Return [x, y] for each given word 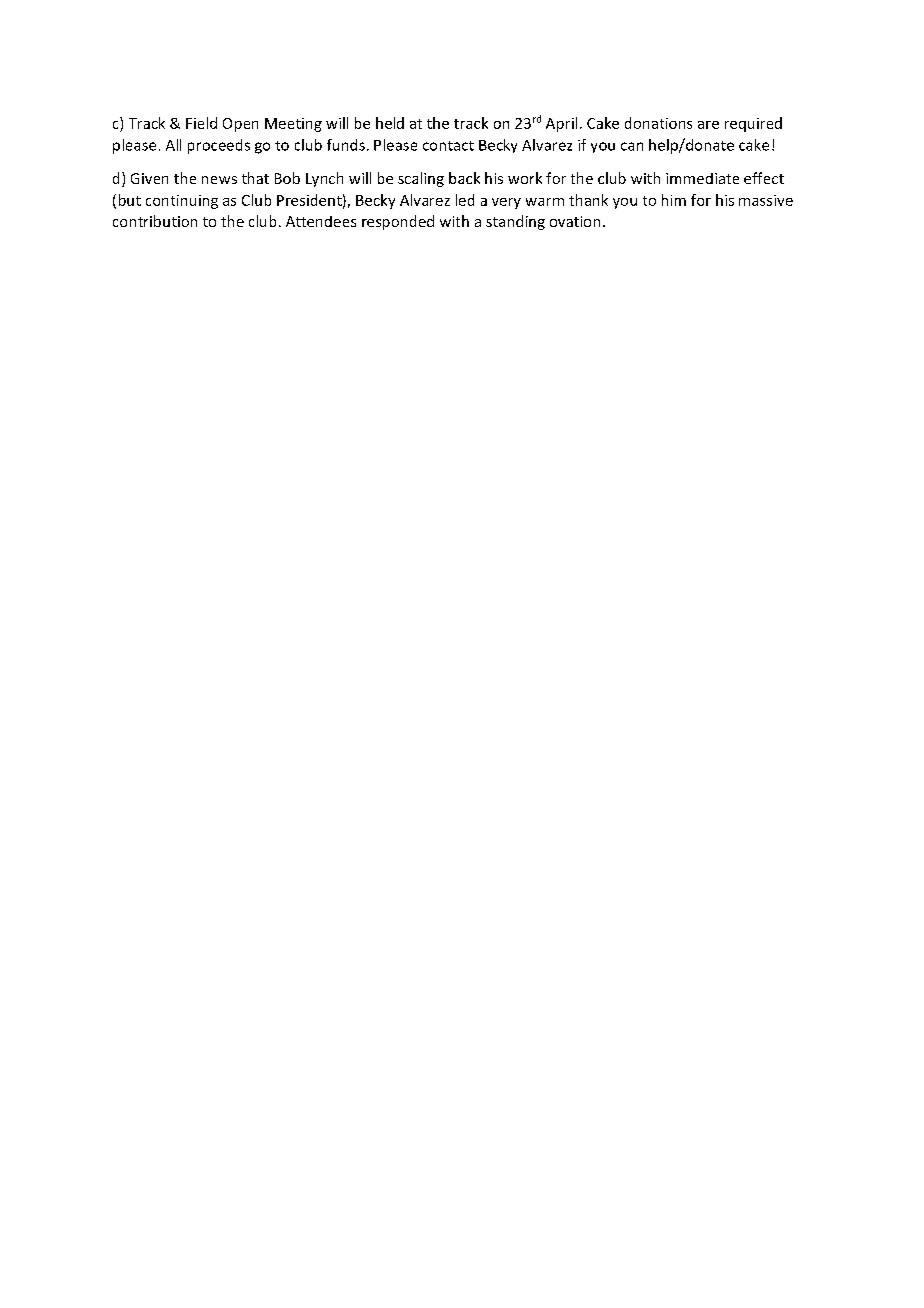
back [464, 178]
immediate [702, 178]
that [255, 178]
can [632, 146]
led [465, 200]
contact [448, 146]
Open [240, 125]
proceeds [219, 146]
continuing [182, 202]
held [390, 123]
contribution [155, 221]
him [674, 200]
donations [658, 123]
